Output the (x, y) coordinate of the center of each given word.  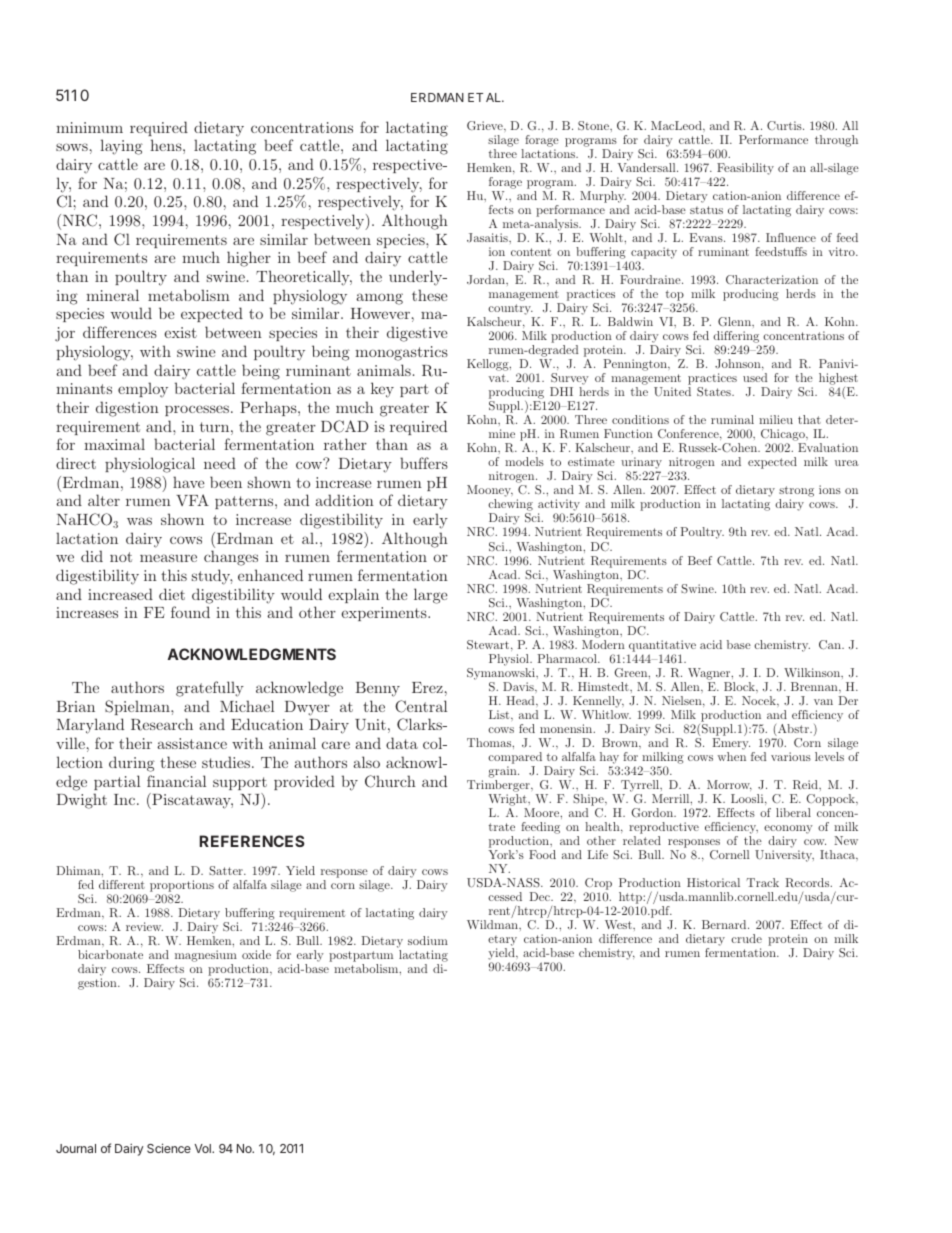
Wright (509, 800)
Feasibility (744, 170)
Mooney (490, 492)
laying (121, 147)
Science (169, 1148)
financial (176, 781)
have (189, 482)
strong (796, 493)
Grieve (486, 126)
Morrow (729, 785)
